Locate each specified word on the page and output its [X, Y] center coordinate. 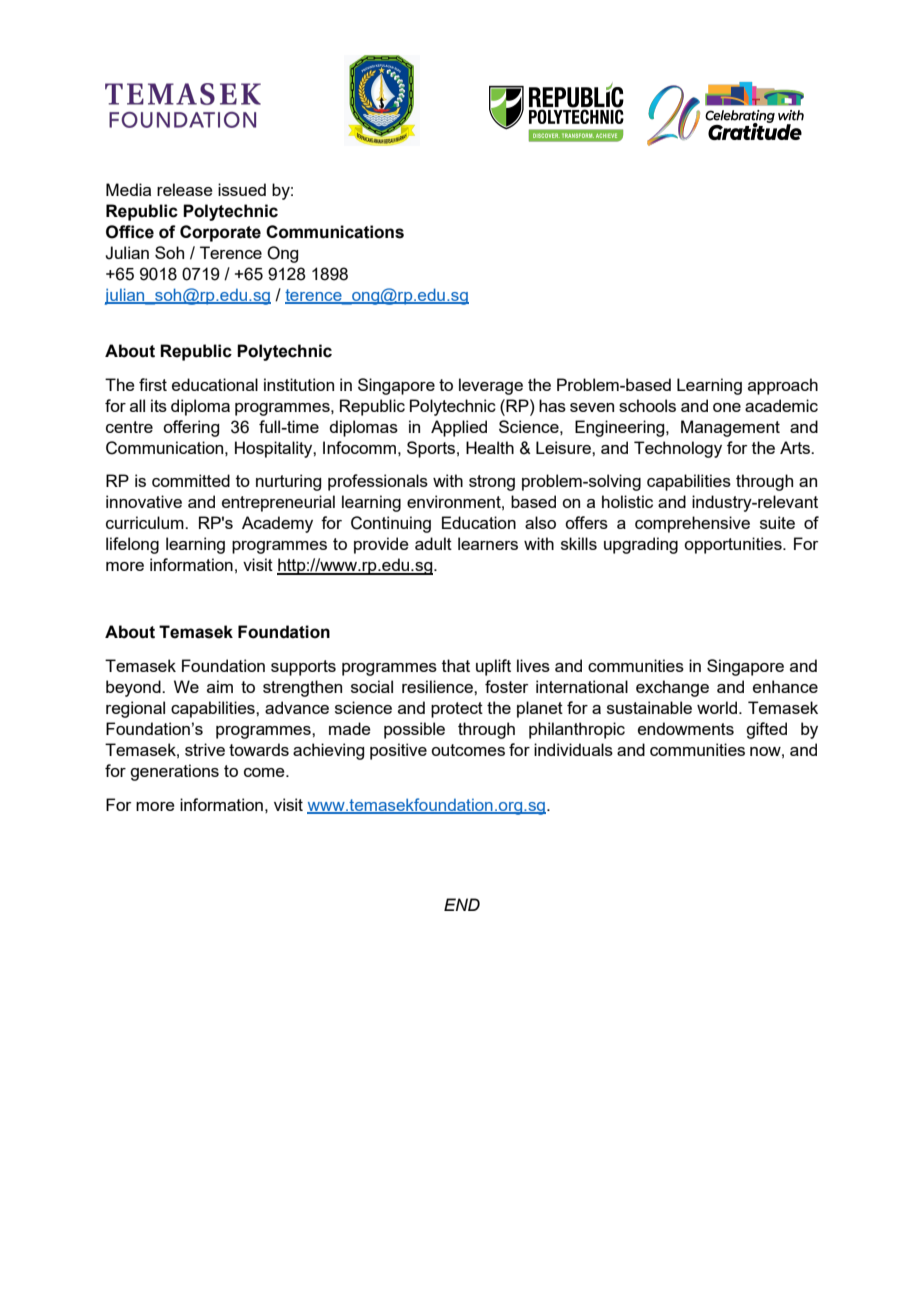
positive [398, 751]
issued [242, 189]
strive [205, 749]
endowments [686, 728]
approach [783, 386]
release [185, 189]
